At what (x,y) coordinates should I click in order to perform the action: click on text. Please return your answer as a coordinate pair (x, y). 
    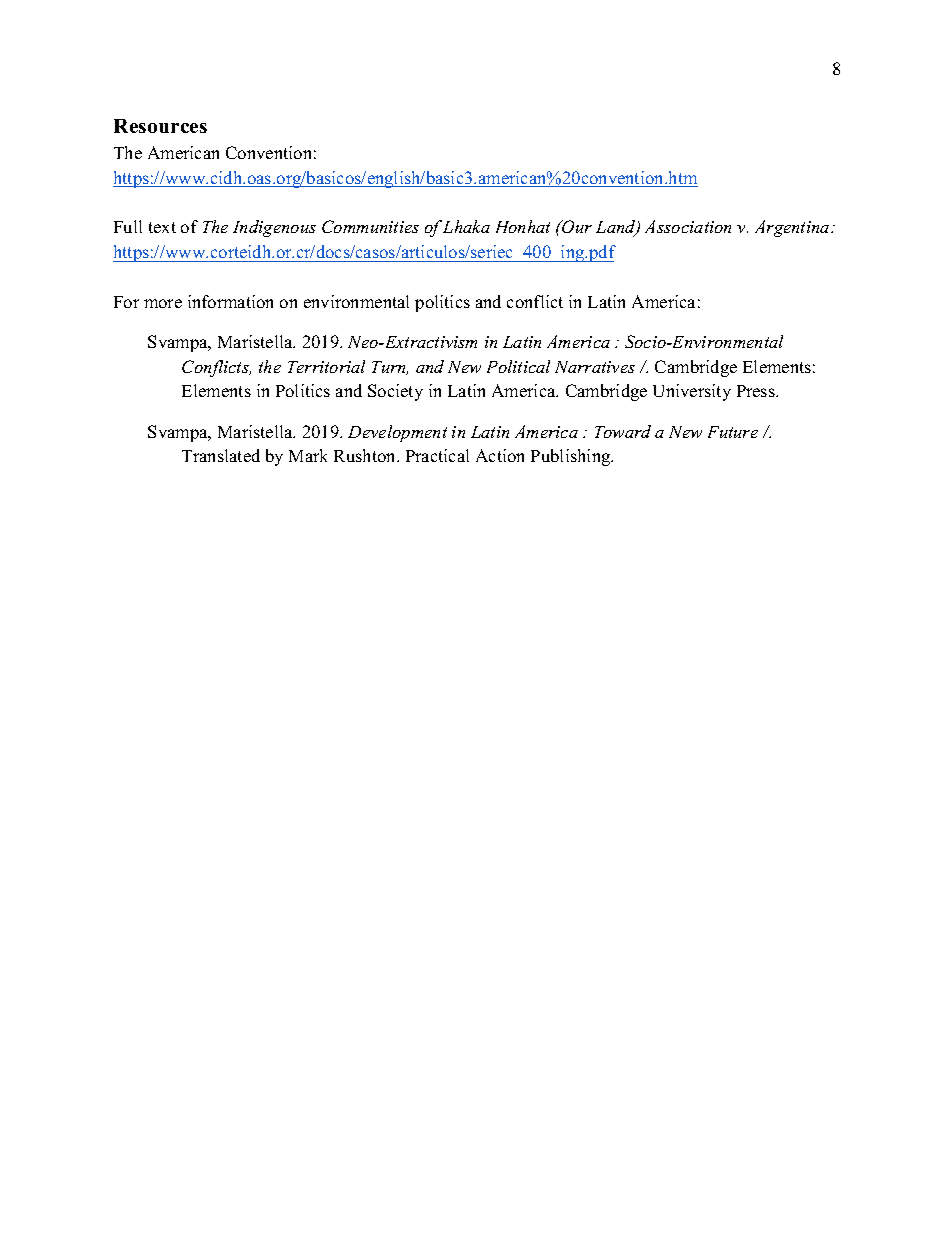
    Looking at the image, I should click on (162, 227).
